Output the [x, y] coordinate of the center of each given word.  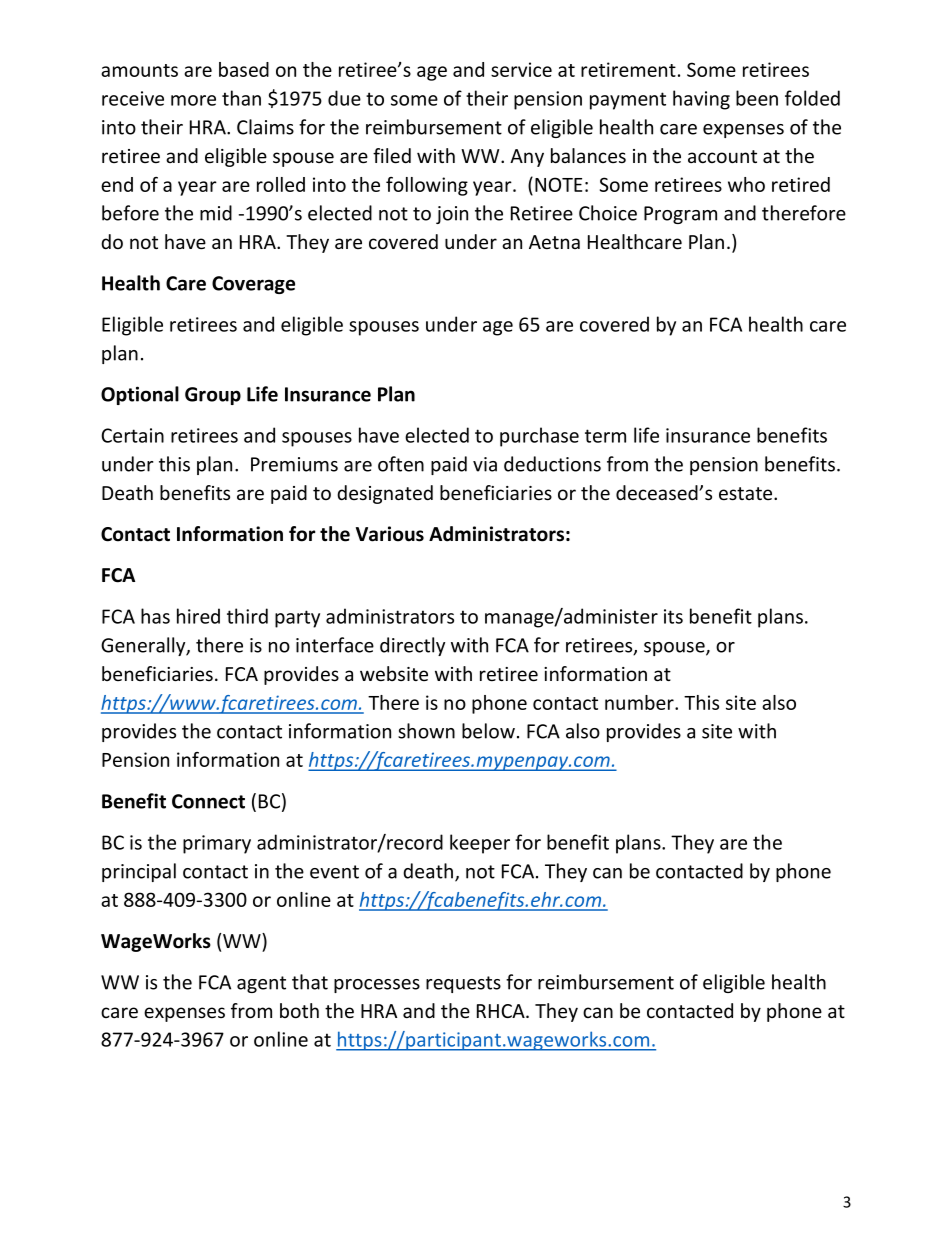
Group [213, 396]
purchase [539, 437]
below [488, 731]
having [701, 100]
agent [261, 984]
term [605, 436]
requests [463, 984]
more [193, 100]
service [521, 69]
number [640, 702]
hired [198, 616]
